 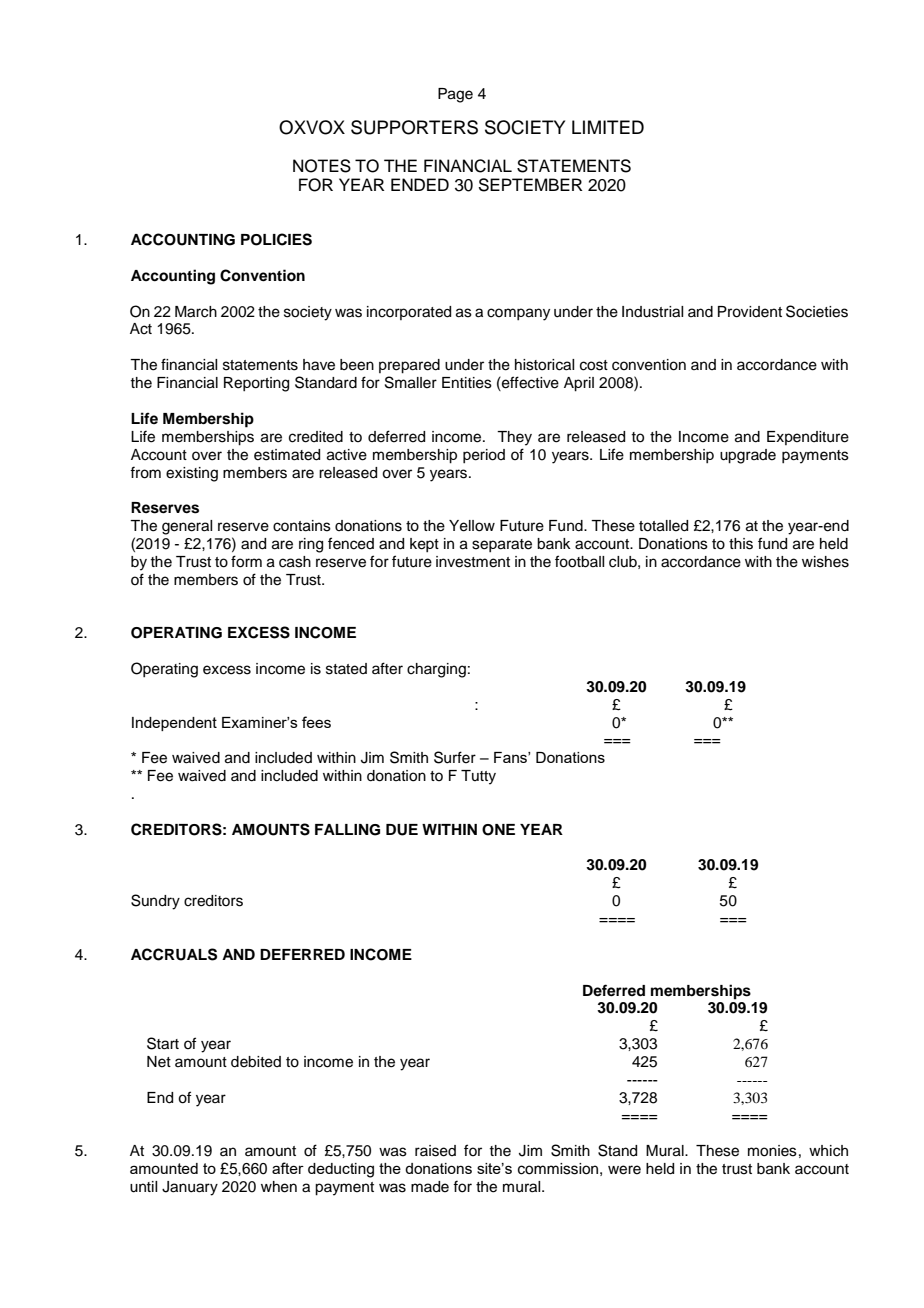 What do you see at coordinates (608, 127) in the screenshot?
I see `LIMITED` at bounding box center [608, 127].
